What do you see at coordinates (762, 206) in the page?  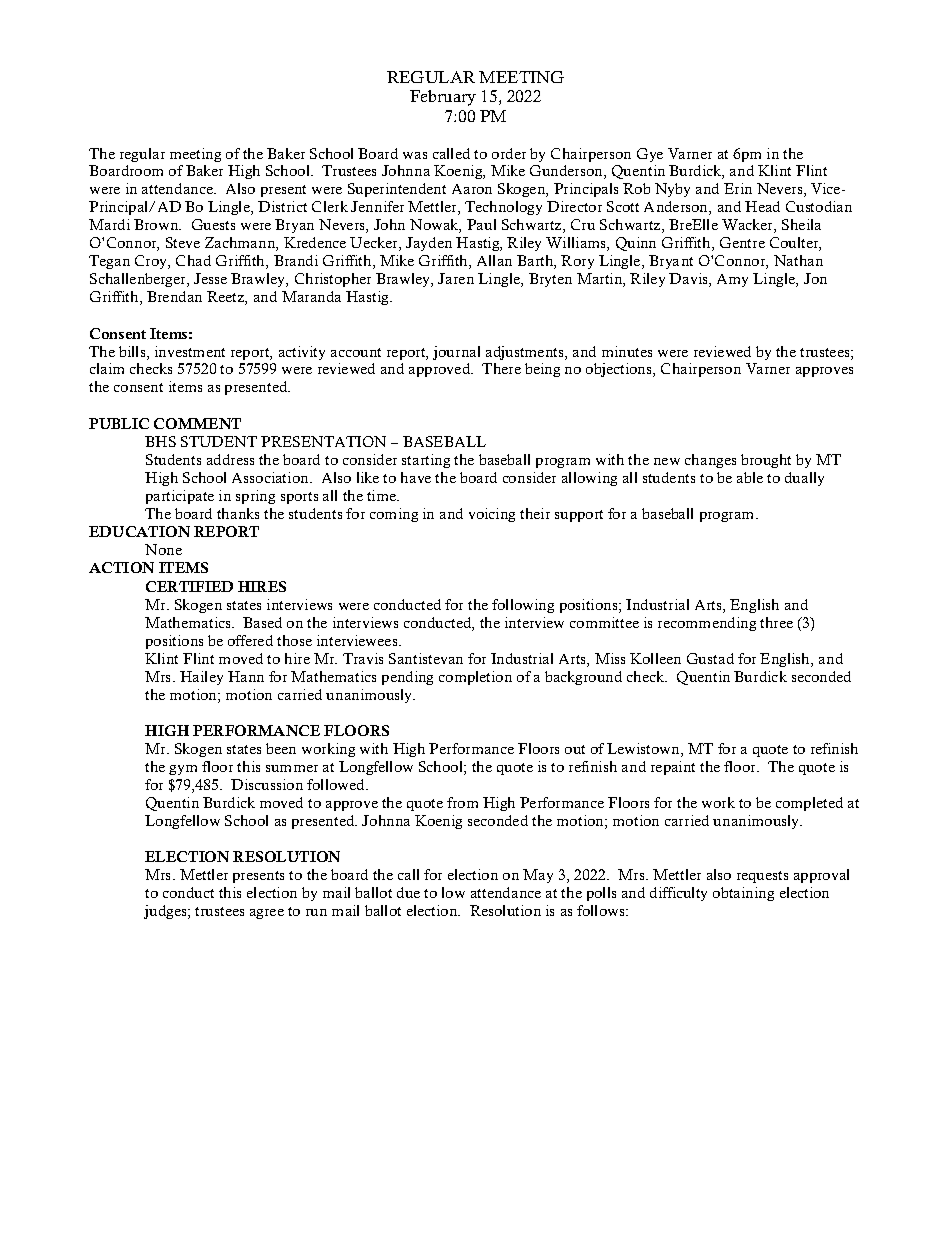 I see `Head` at bounding box center [762, 206].
